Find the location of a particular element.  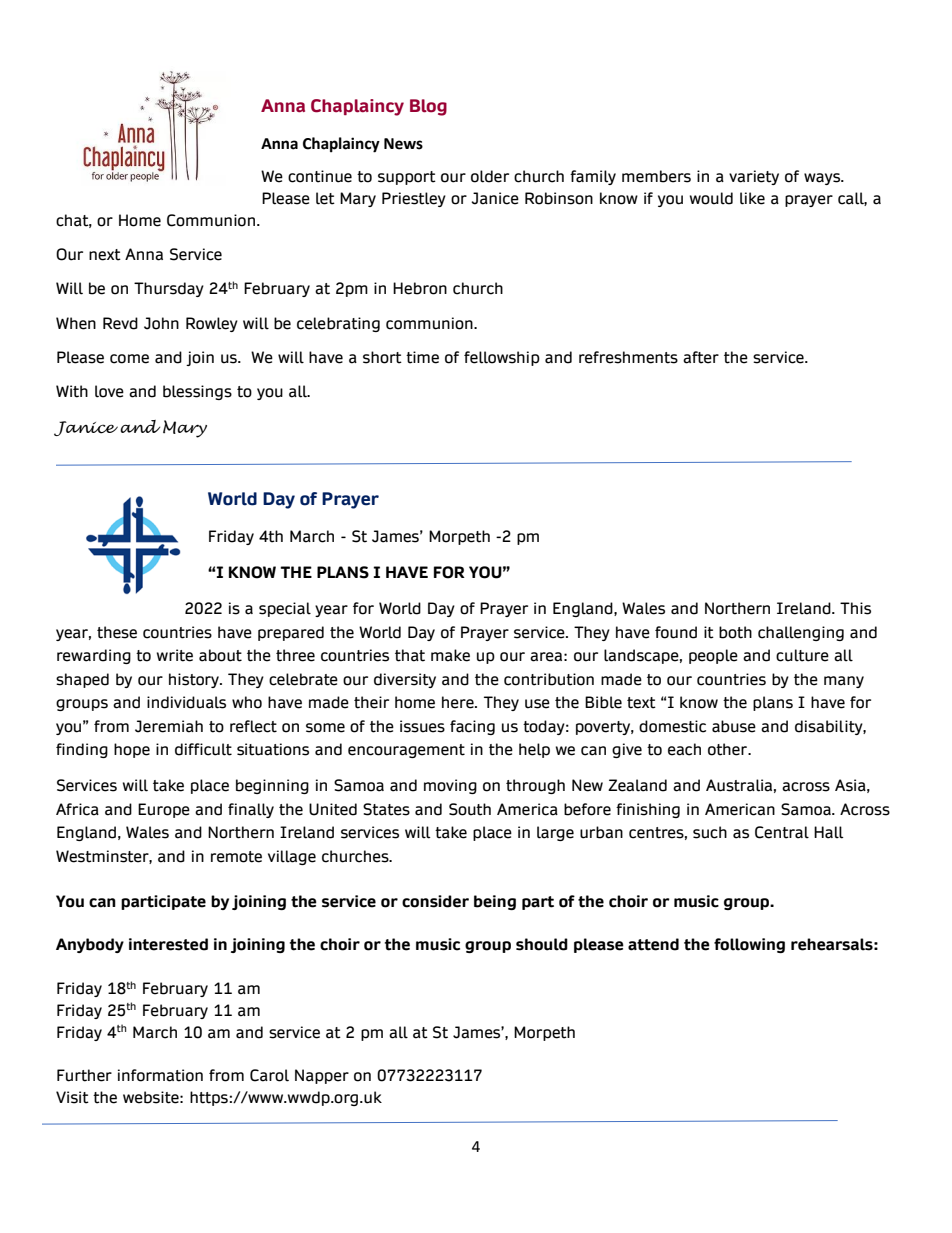

other is located at coordinates (728, 749).
